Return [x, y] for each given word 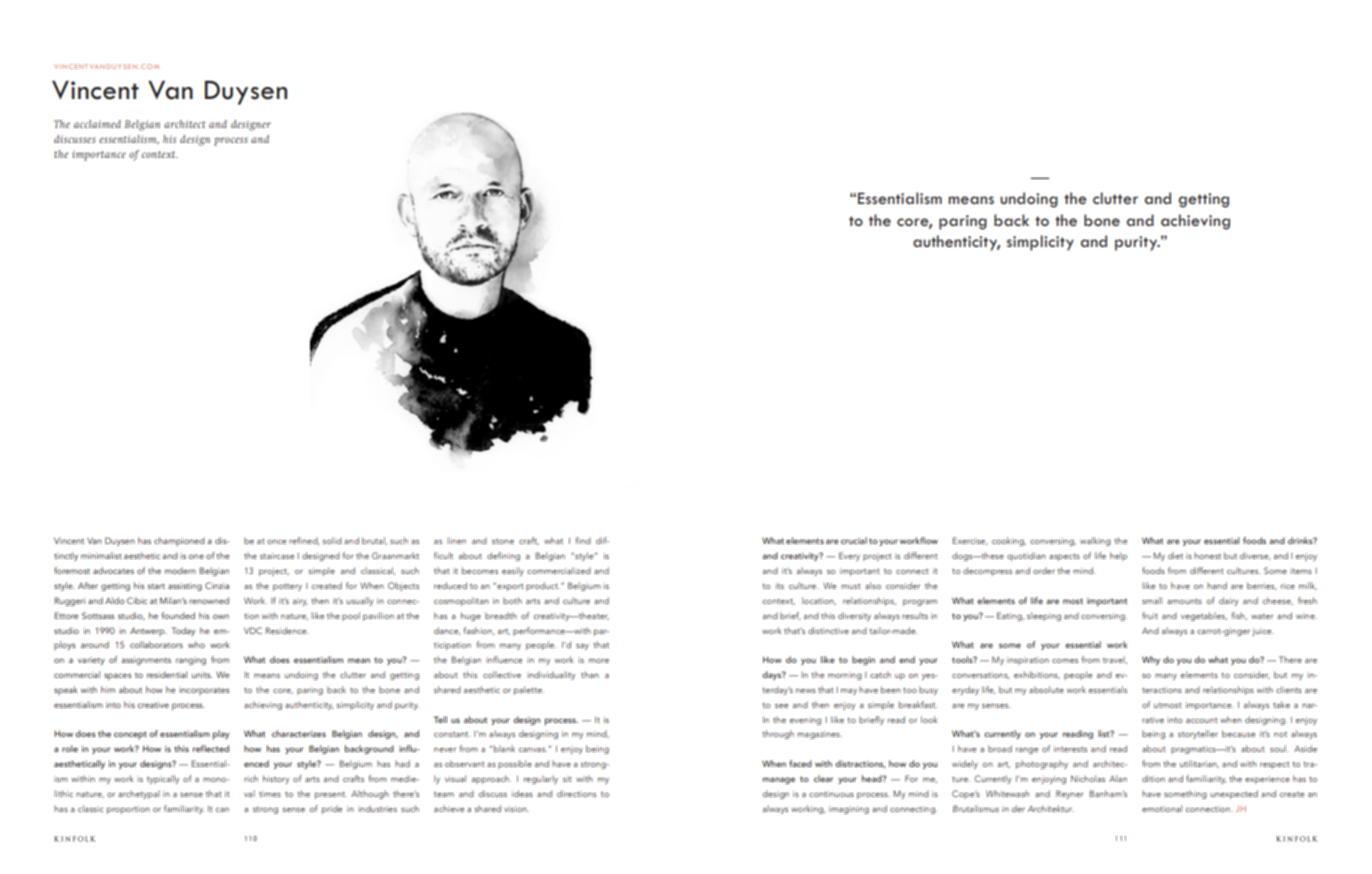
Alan [1118, 778]
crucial [854, 540]
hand [1217, 585]
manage [779, 780]
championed [179, 541]
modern [180, 570]
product [543, 586]
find [583, 540]
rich [251, 778]
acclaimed [97, 124]
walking [1095, 541]
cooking [1009, 541]
